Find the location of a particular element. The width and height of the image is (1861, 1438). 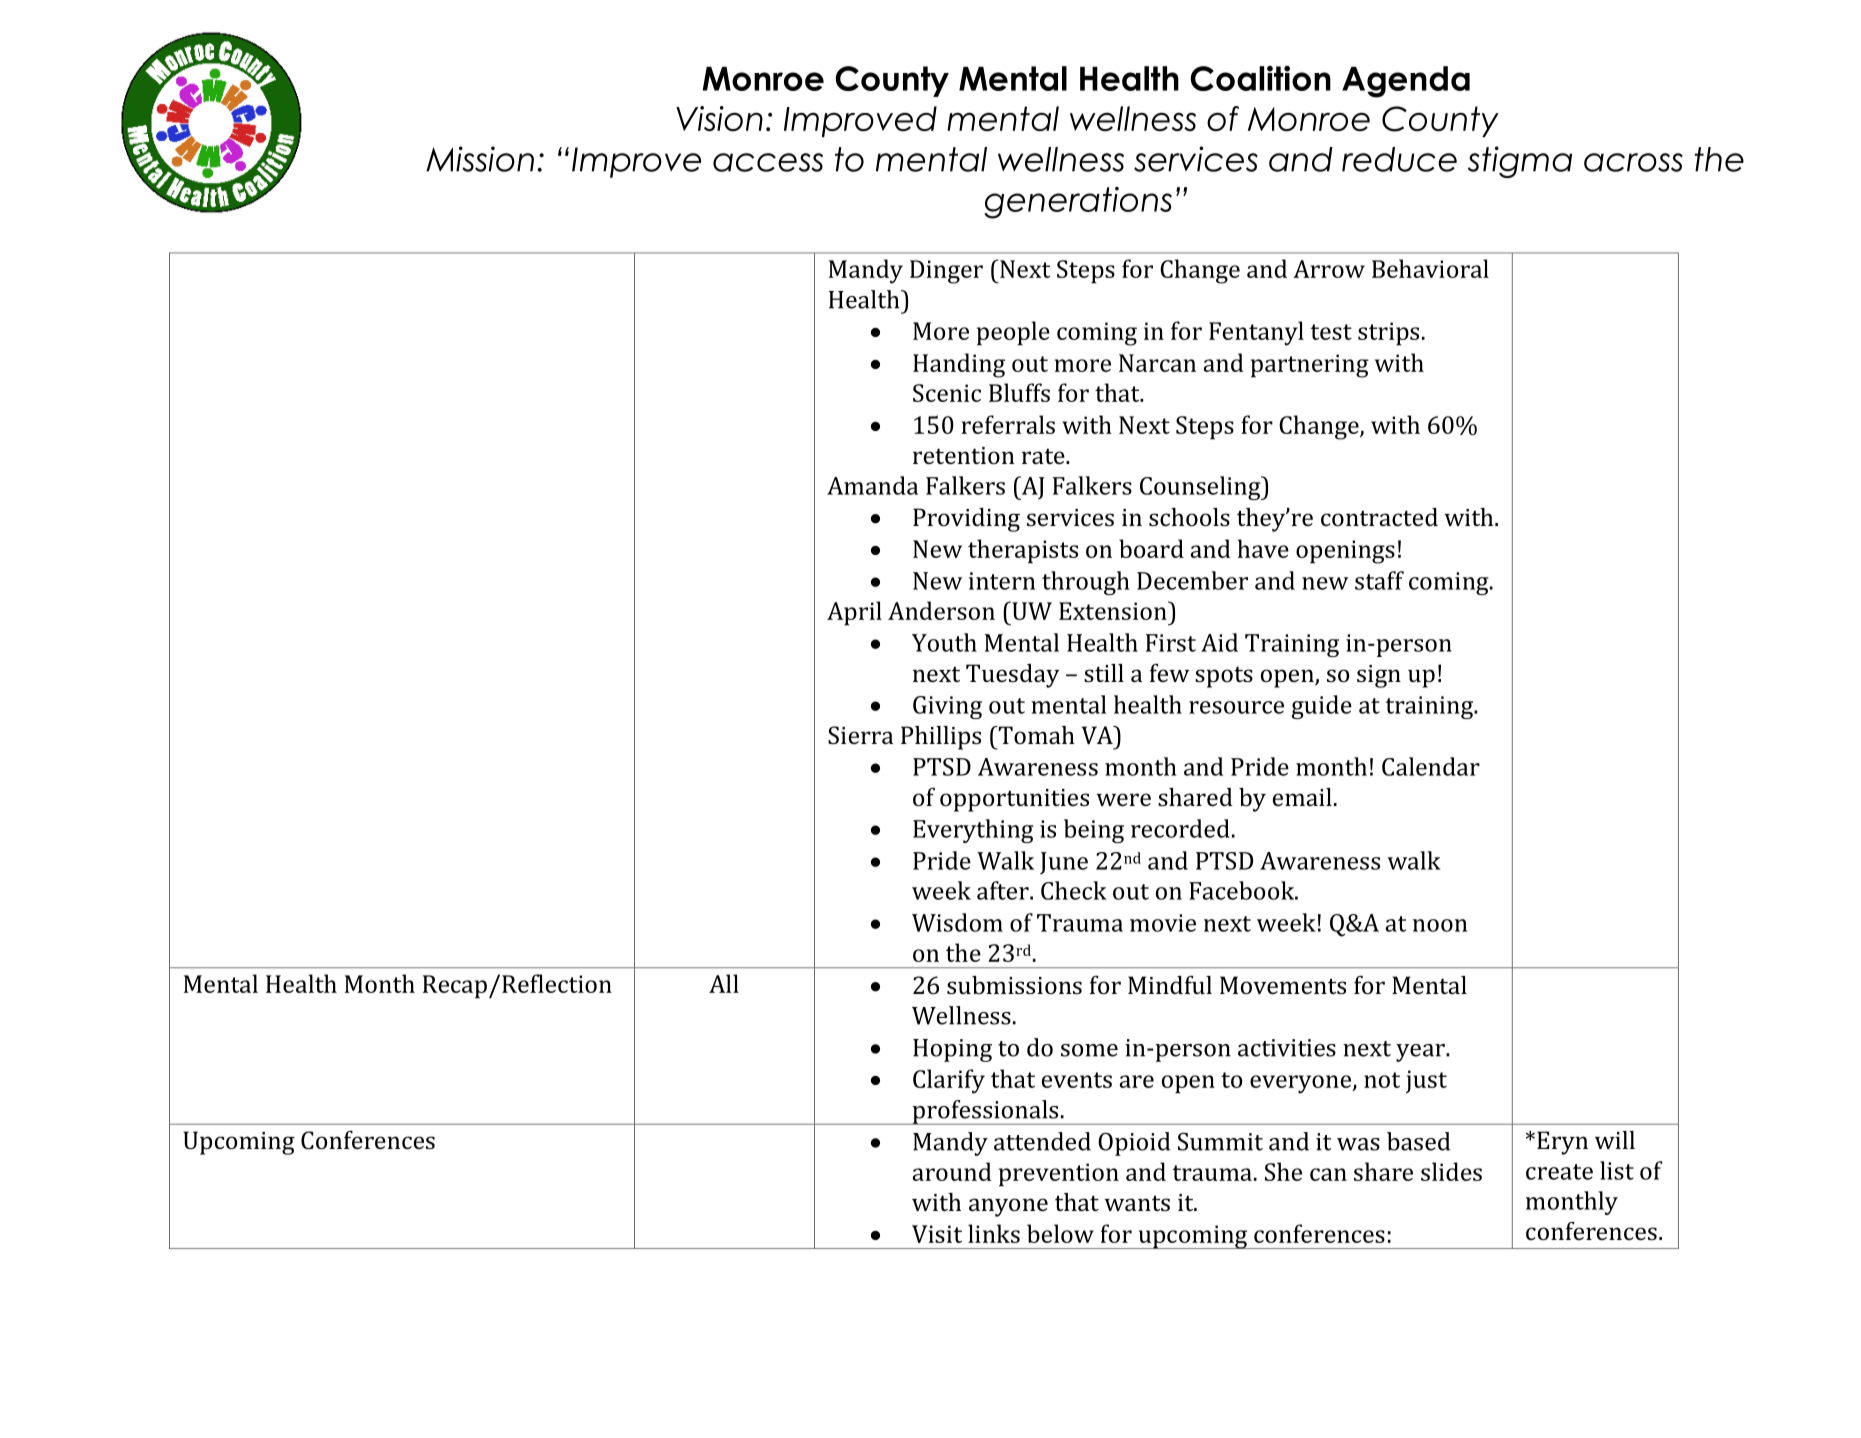

Everything is located at coordinates (973, 831).
